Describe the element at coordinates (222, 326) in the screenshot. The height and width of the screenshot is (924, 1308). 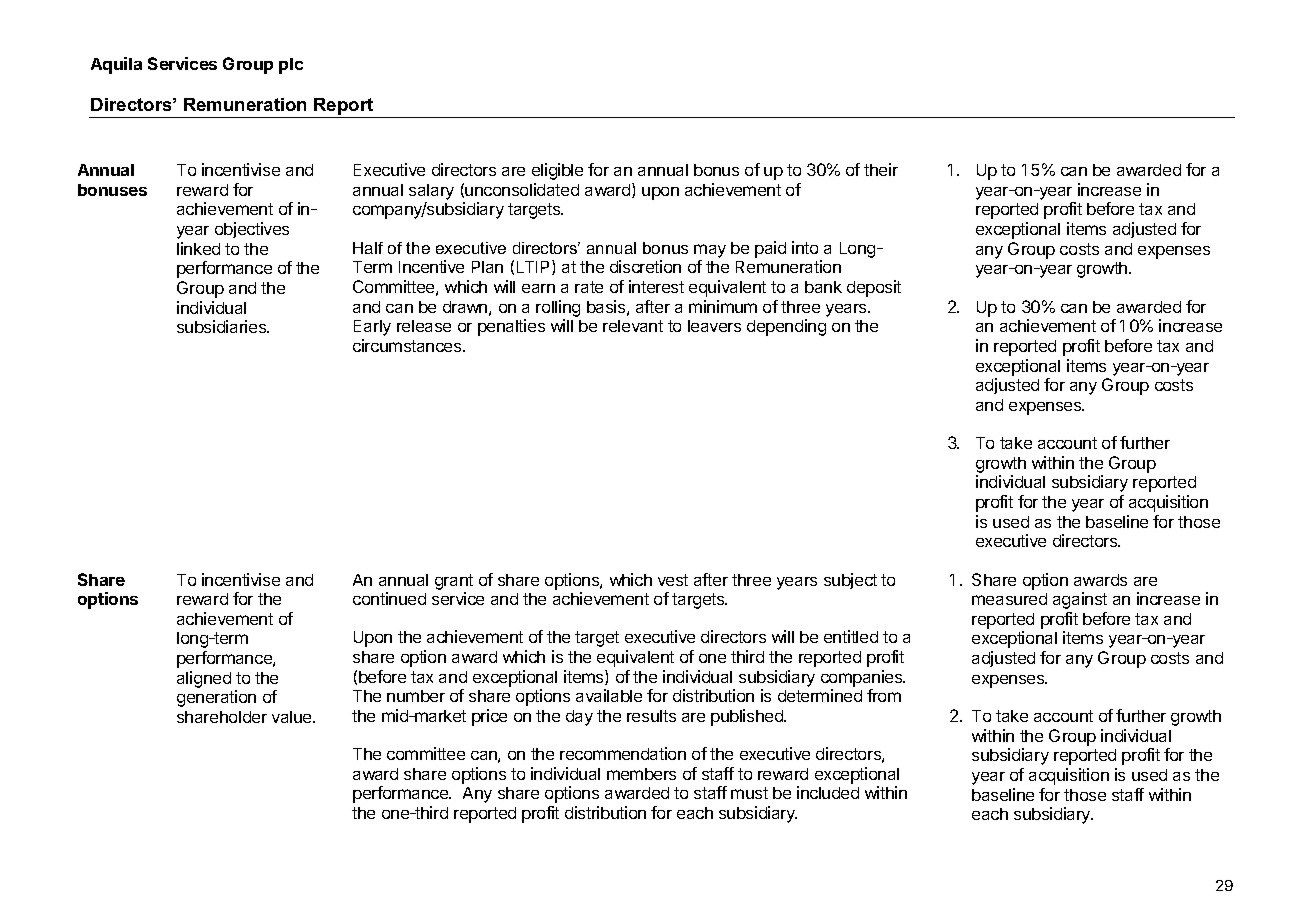
I see `subsidiaries` at that location.
